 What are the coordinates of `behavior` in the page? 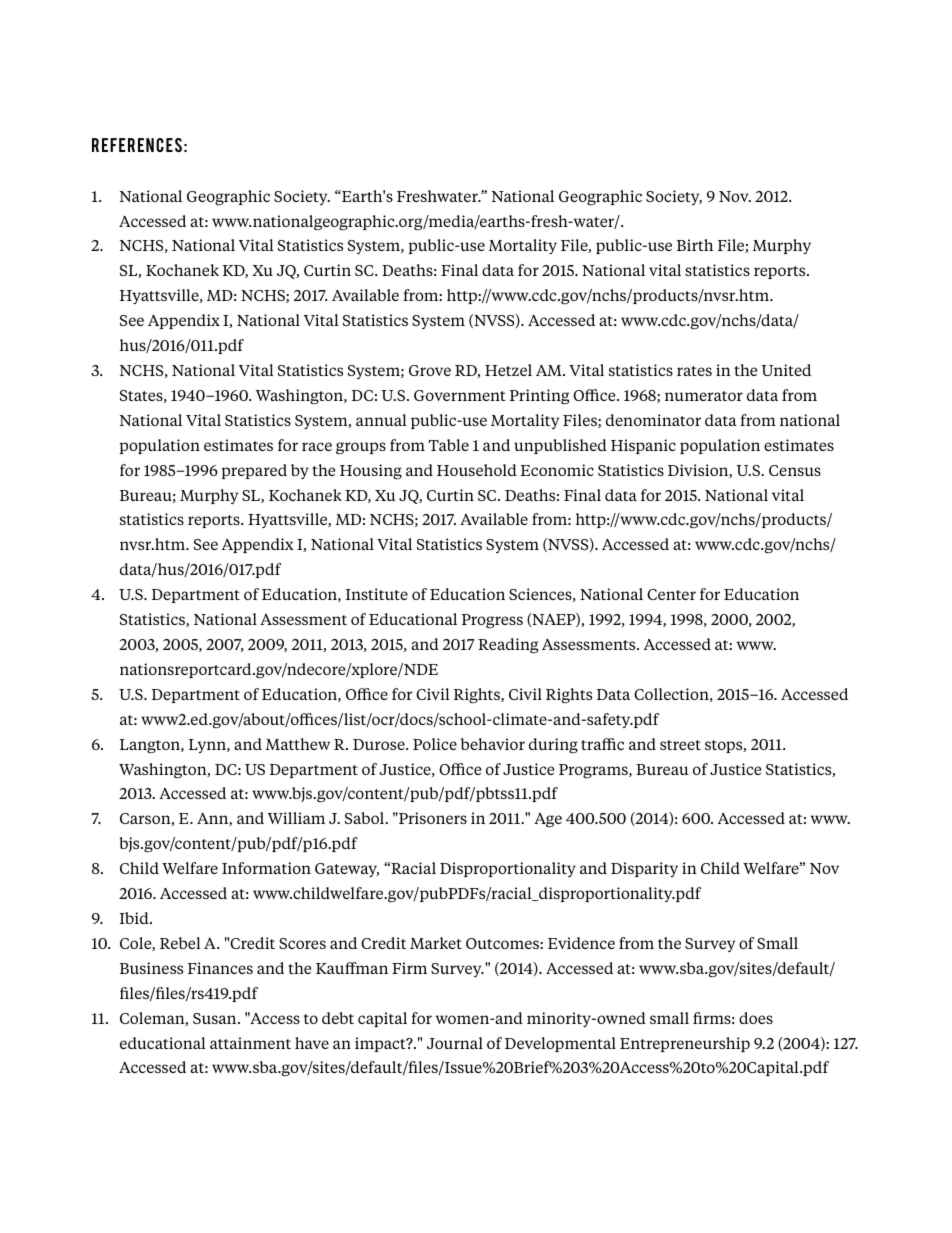 It's located at (493, 744).
